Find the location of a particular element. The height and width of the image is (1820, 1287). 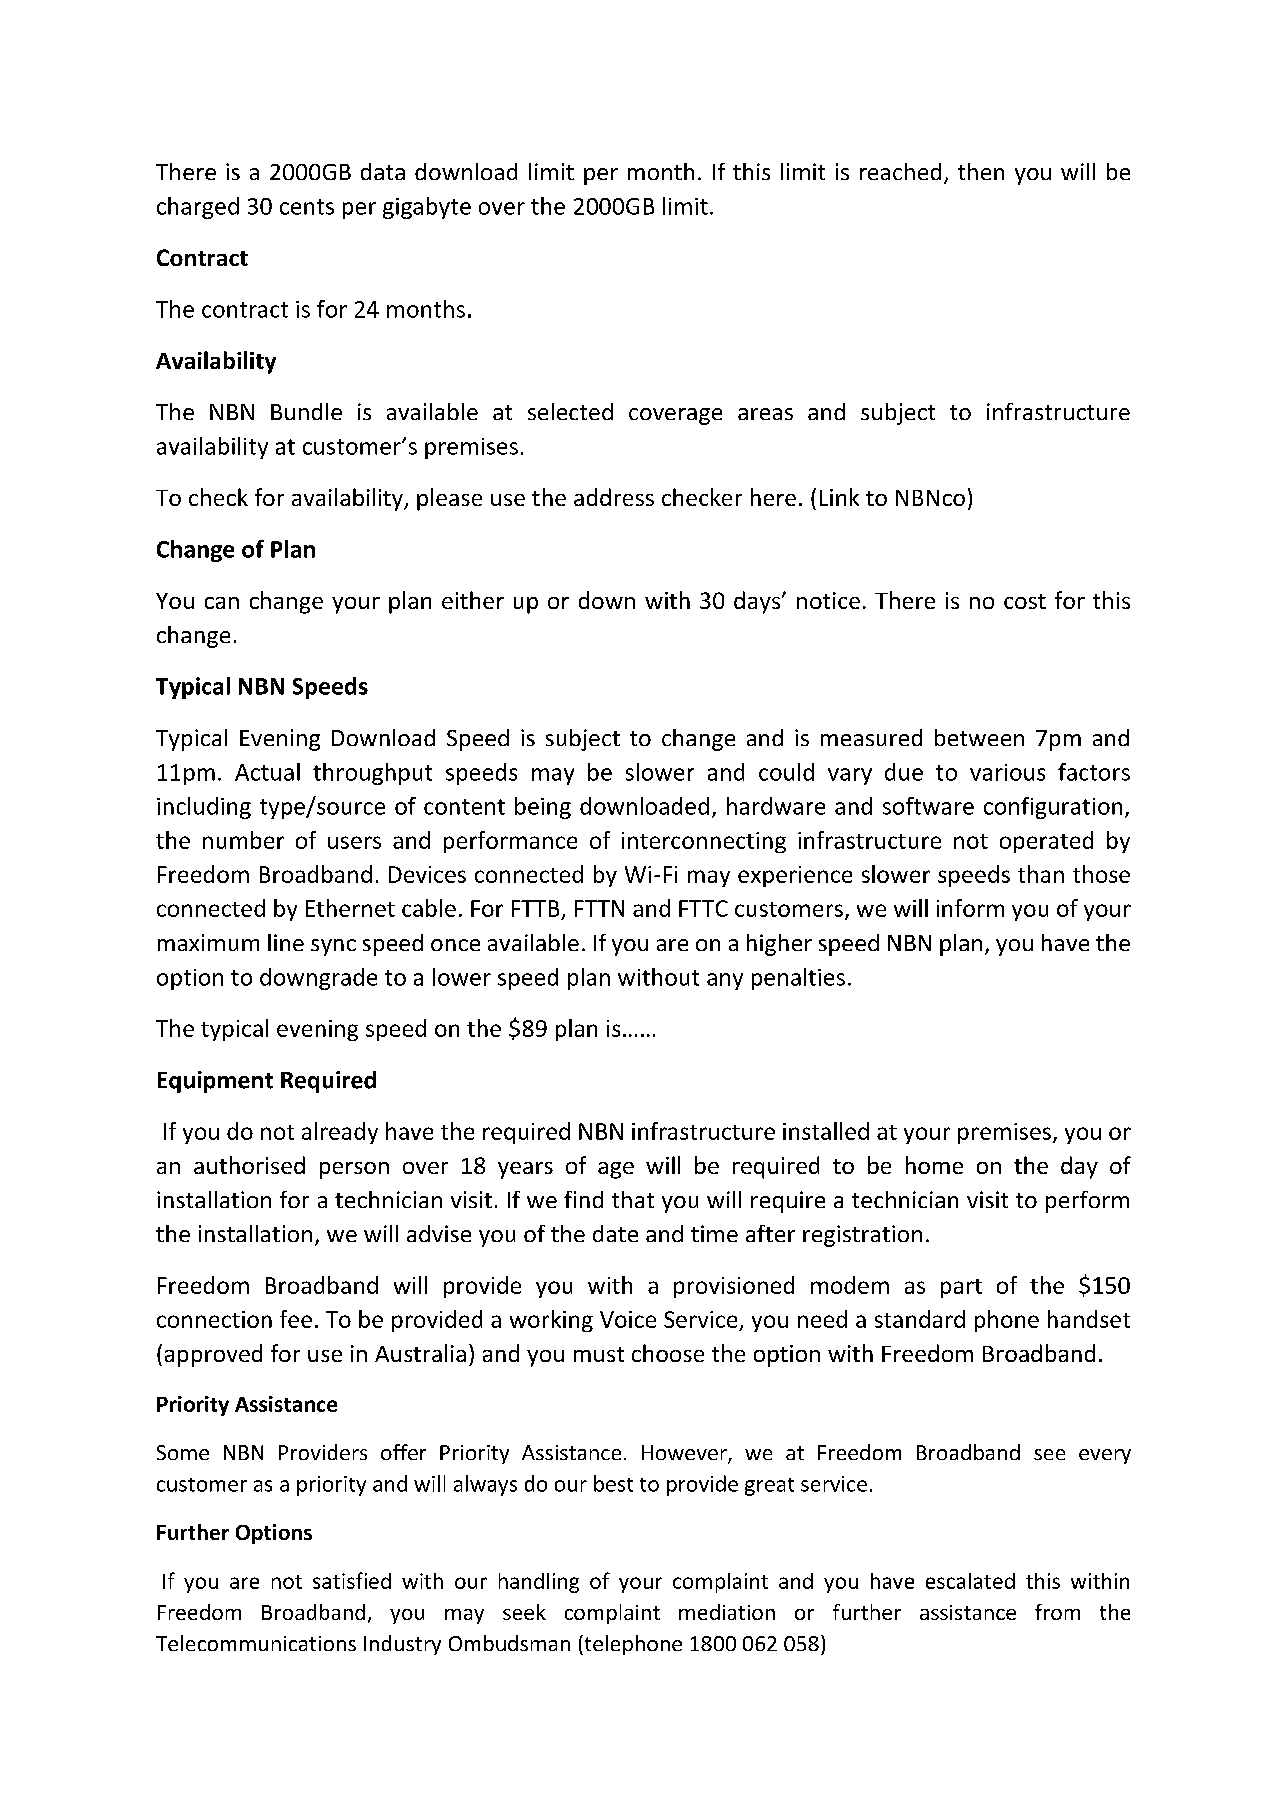

line is located at coordinates (286, 942).
